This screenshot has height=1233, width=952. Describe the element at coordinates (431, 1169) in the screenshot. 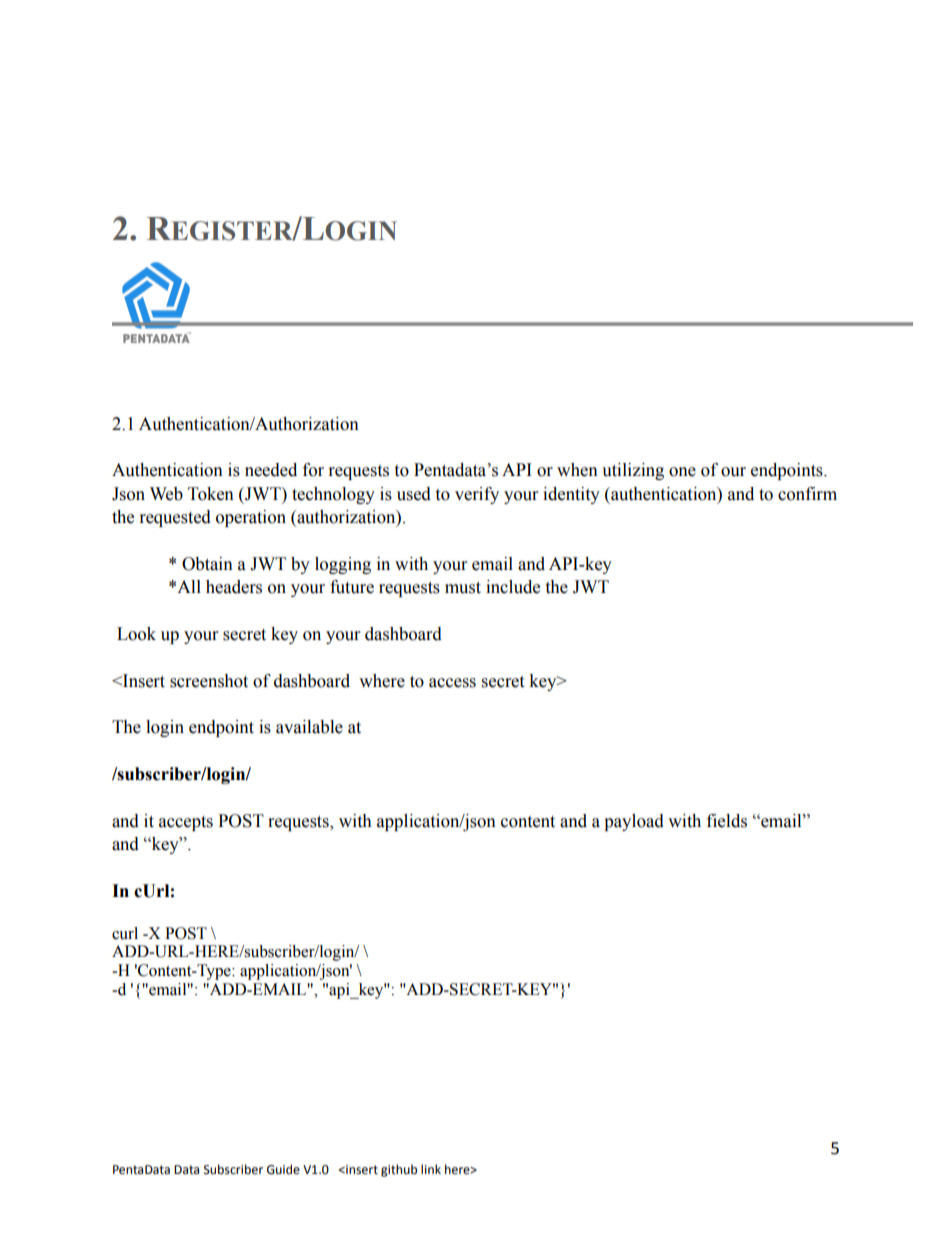

I see `link` at that location.
